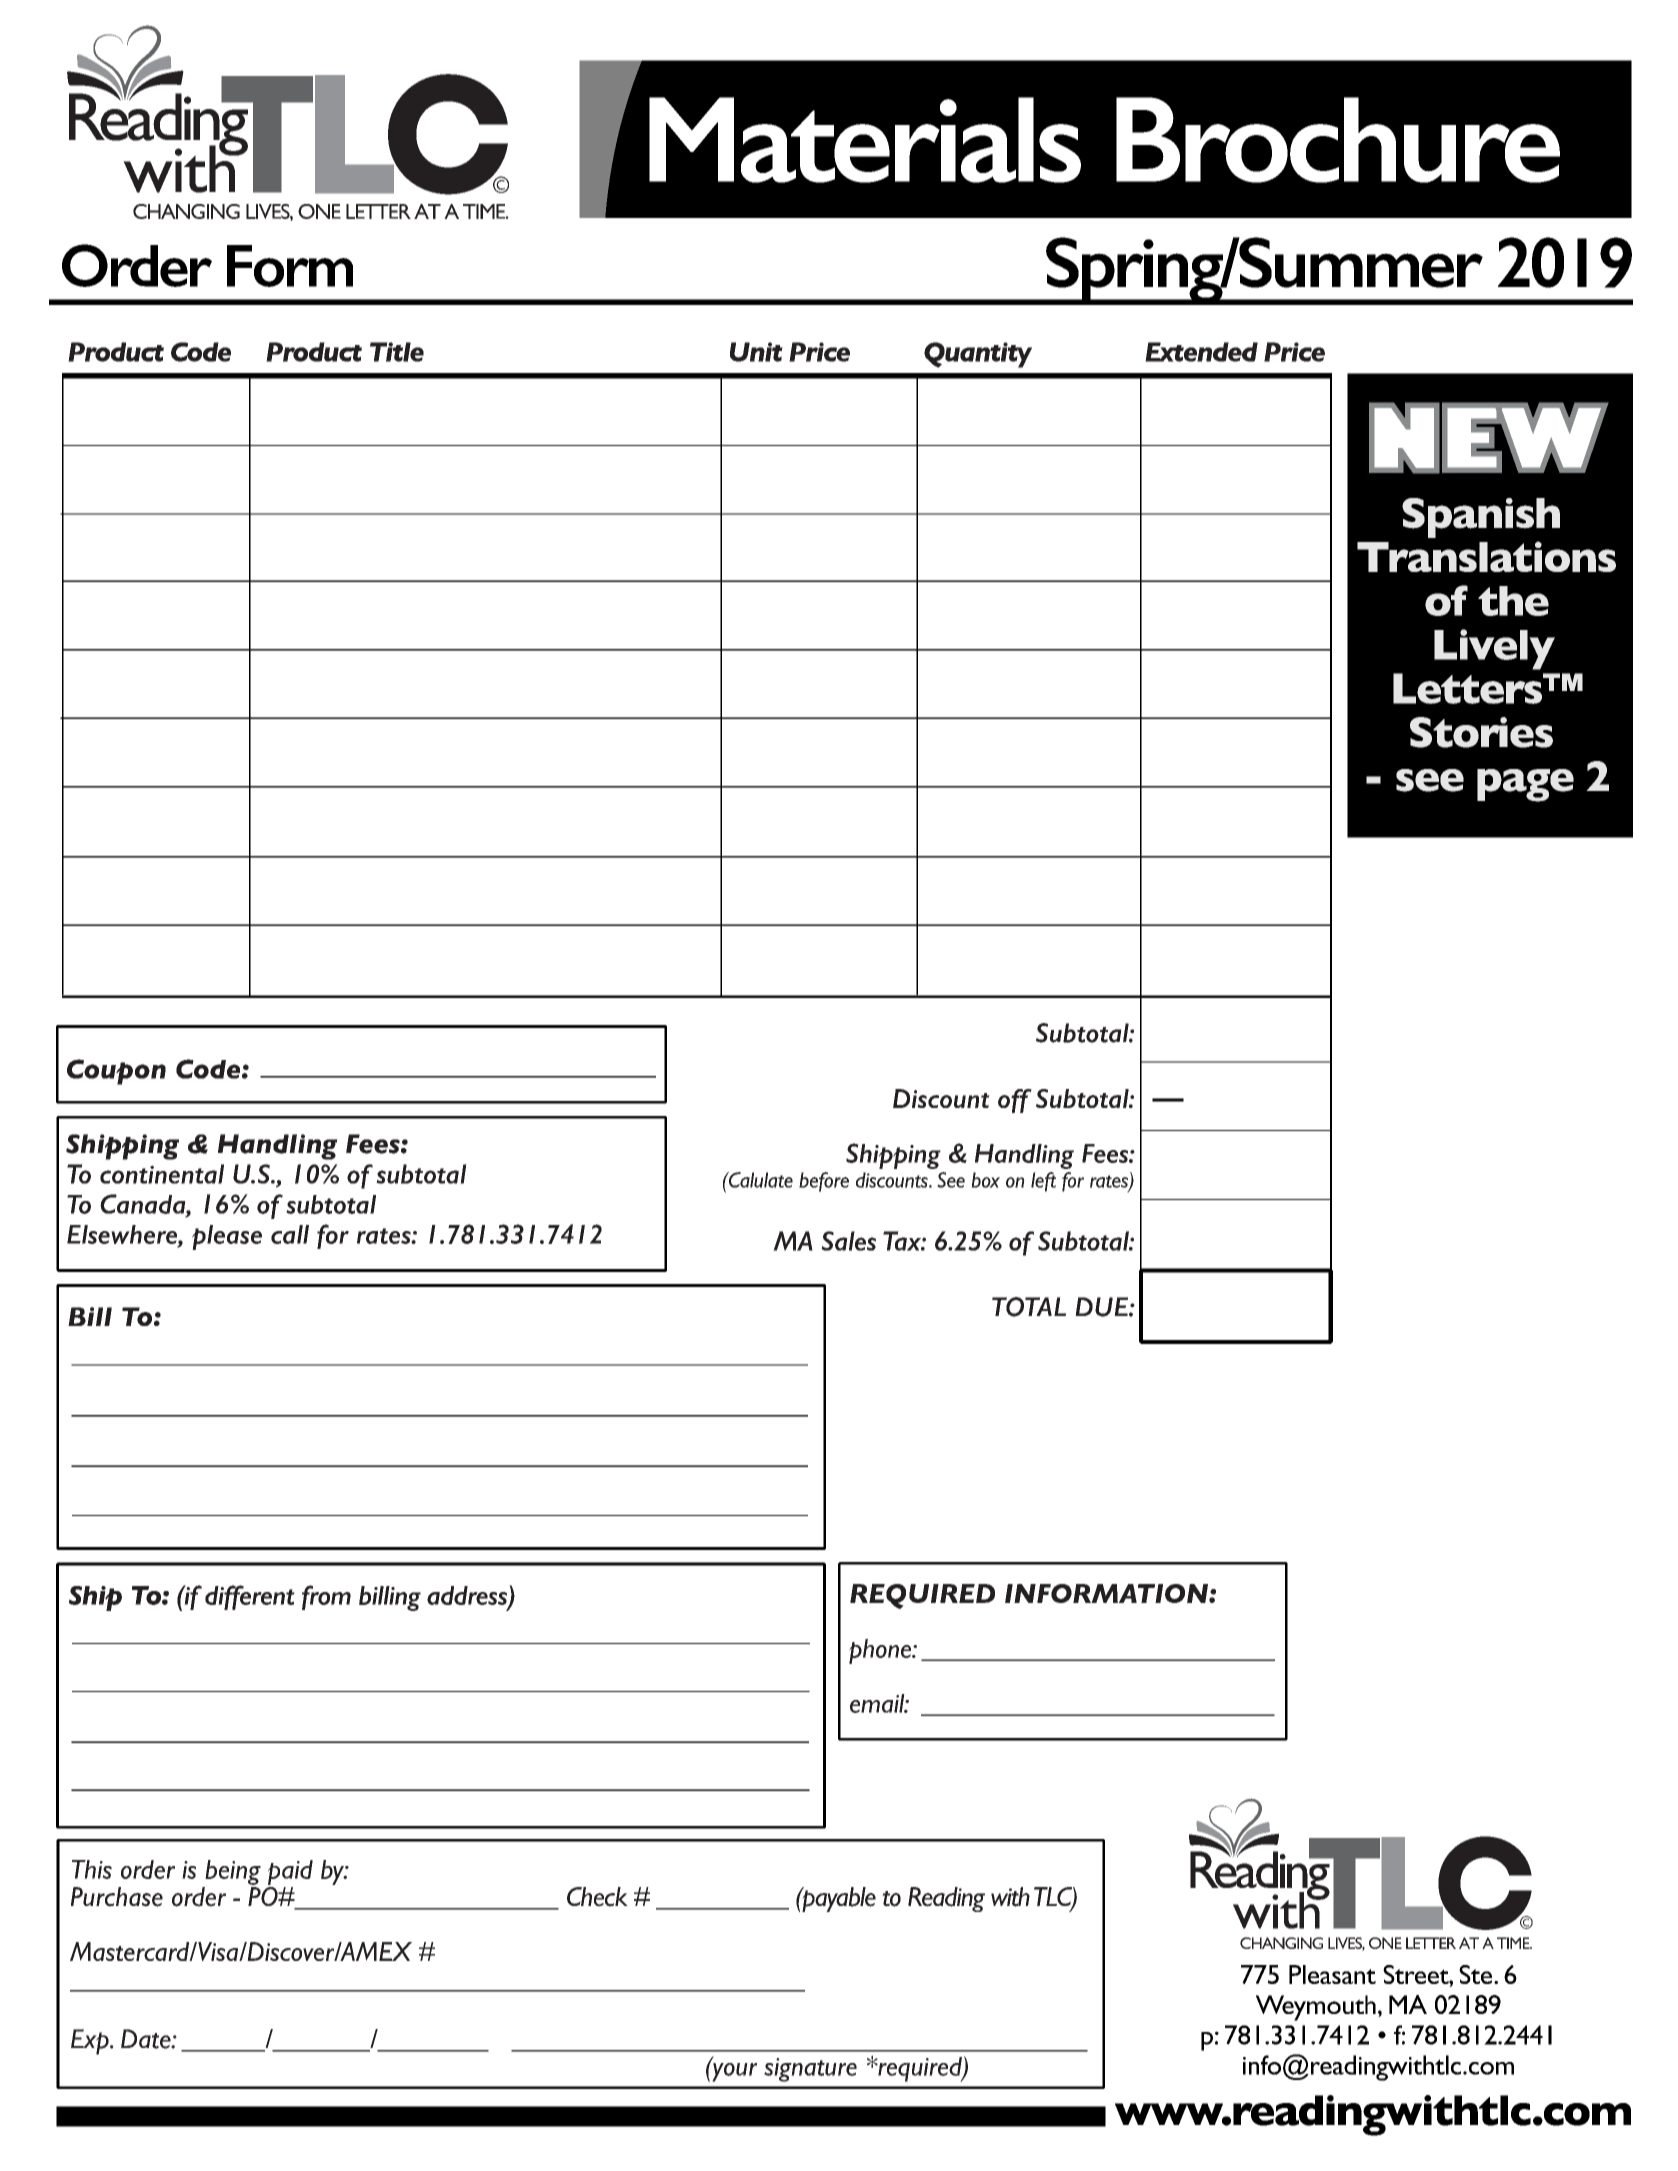 The image size is (1678, 2171). I want to click on Title, so click(397, 352).
